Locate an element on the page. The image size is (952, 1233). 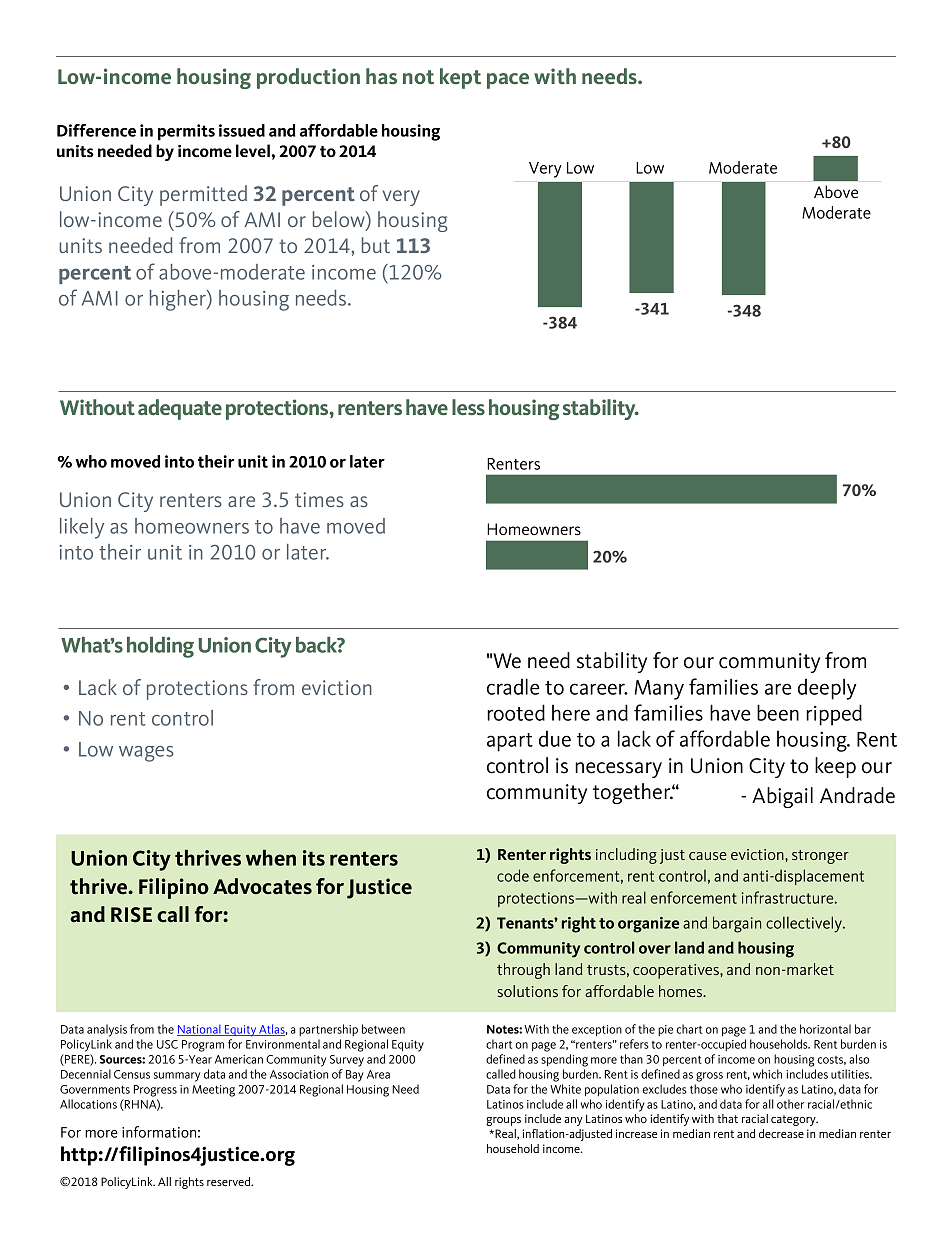
pace is located at coordinates (508, 81).
